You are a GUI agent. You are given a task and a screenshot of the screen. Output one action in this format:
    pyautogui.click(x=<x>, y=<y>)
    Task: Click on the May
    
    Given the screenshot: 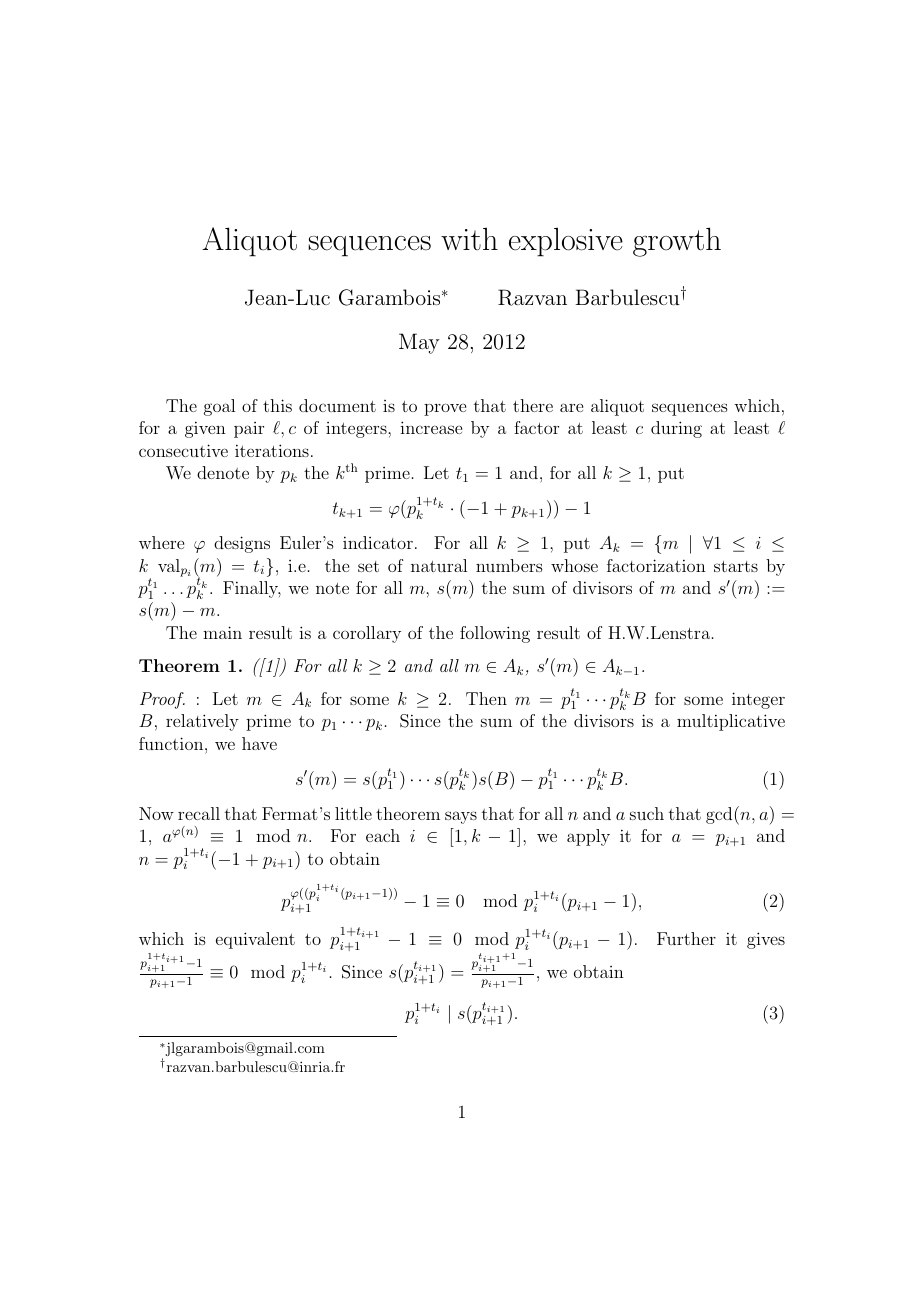 What is the action you would take?
    pyautogui.click(x=419, y=343)
